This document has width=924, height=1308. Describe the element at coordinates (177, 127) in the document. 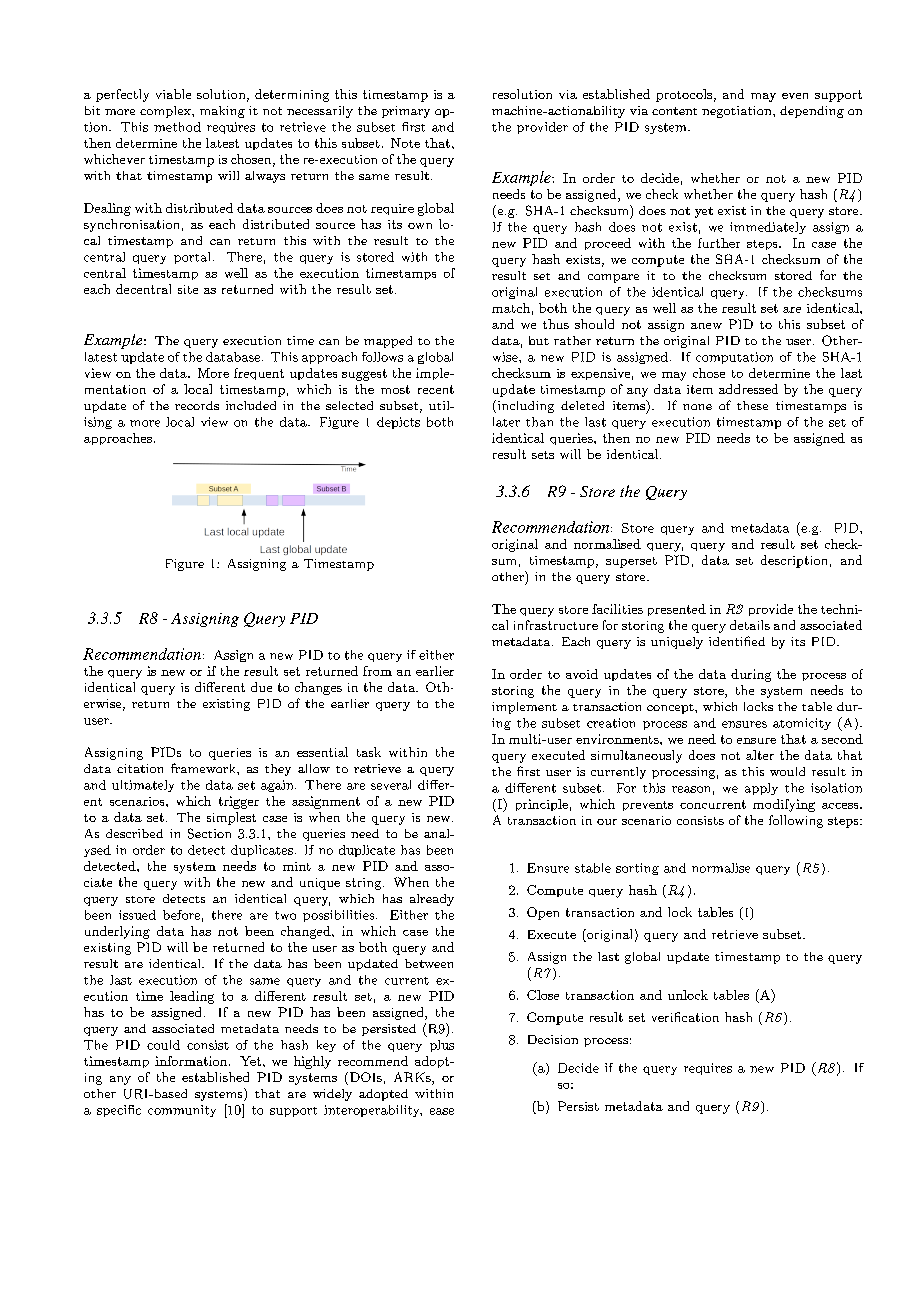

I see `method` at that location.
